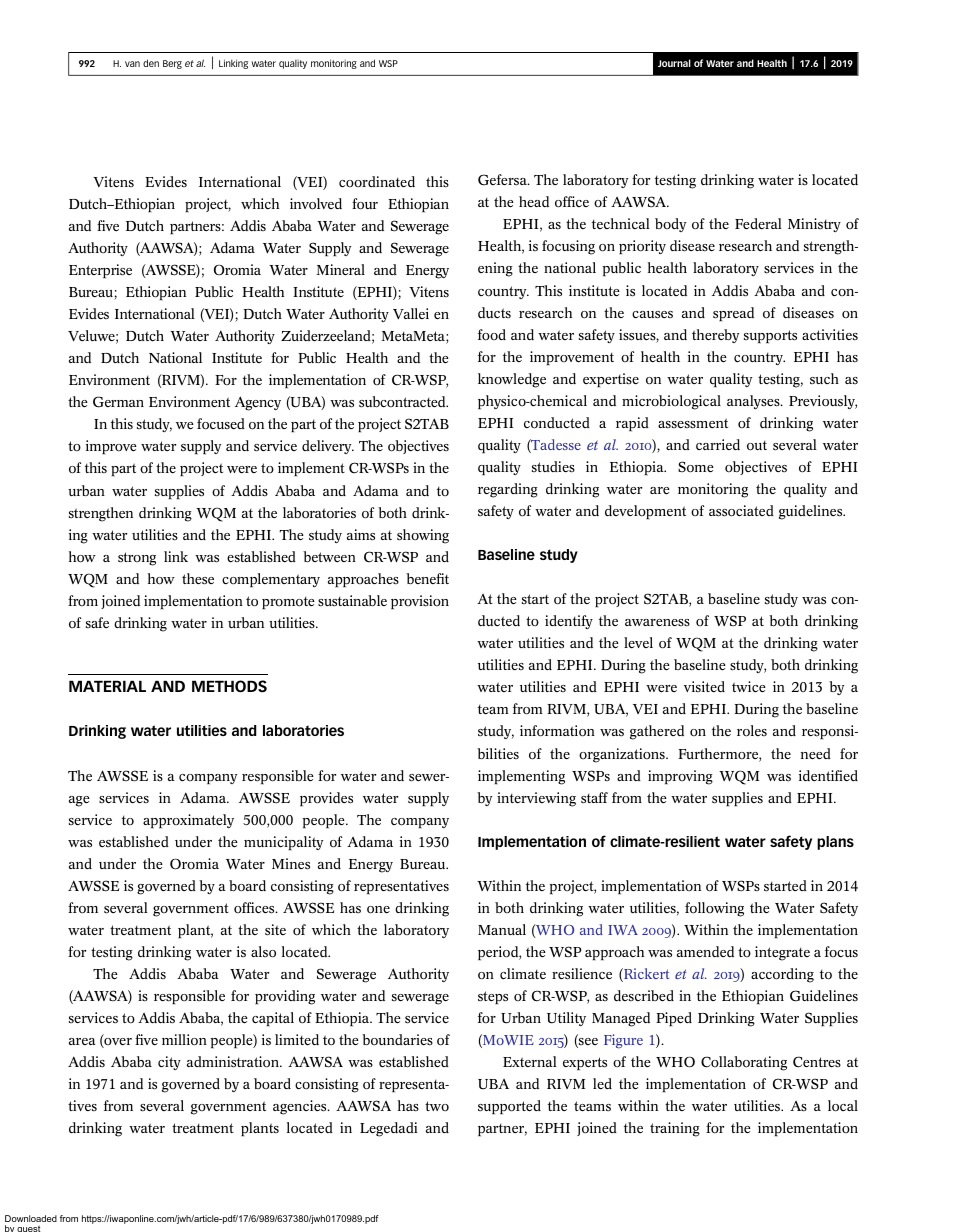  I want to click on two, so click(437, 1106).
